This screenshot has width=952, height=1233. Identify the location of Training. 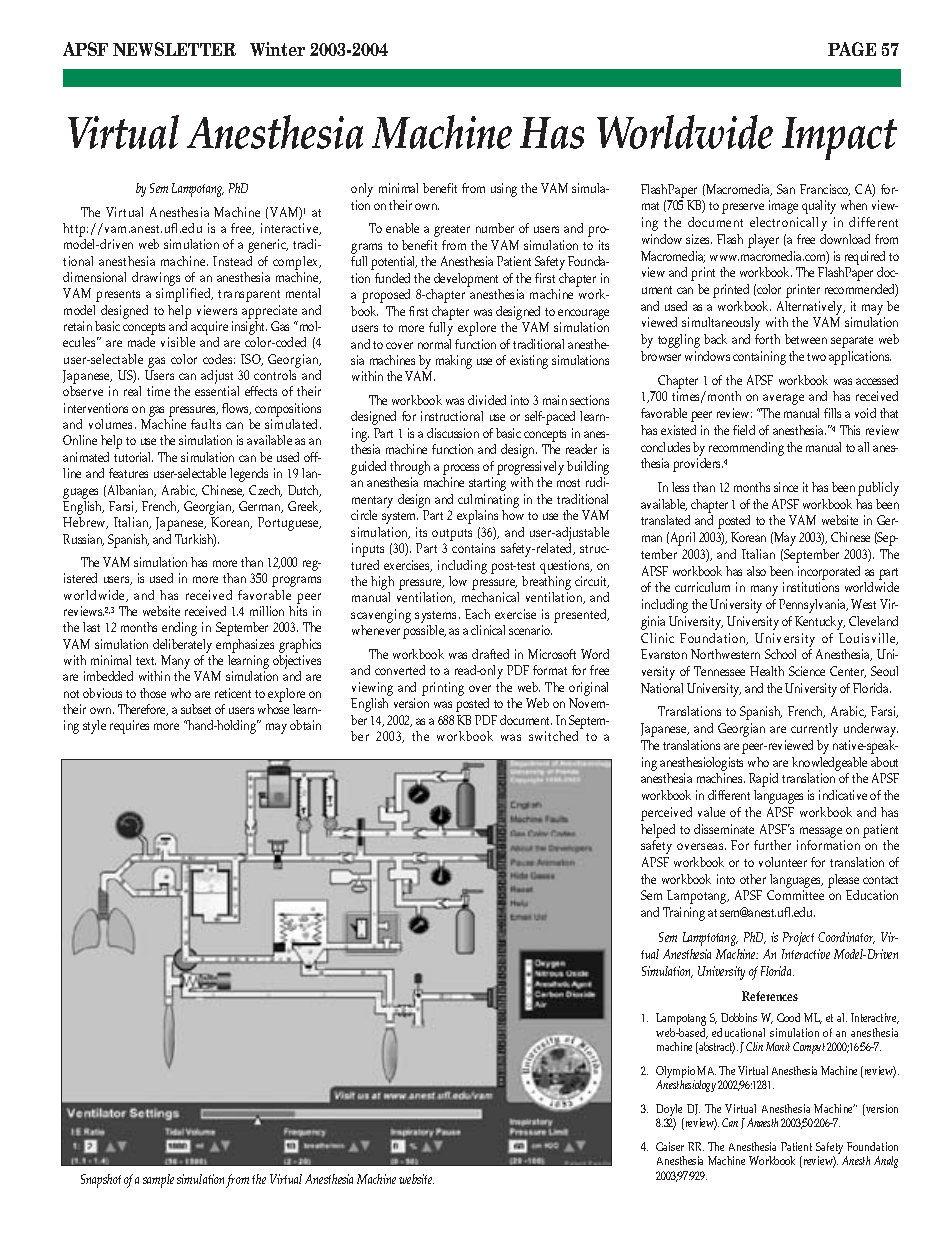
(684, 914).
